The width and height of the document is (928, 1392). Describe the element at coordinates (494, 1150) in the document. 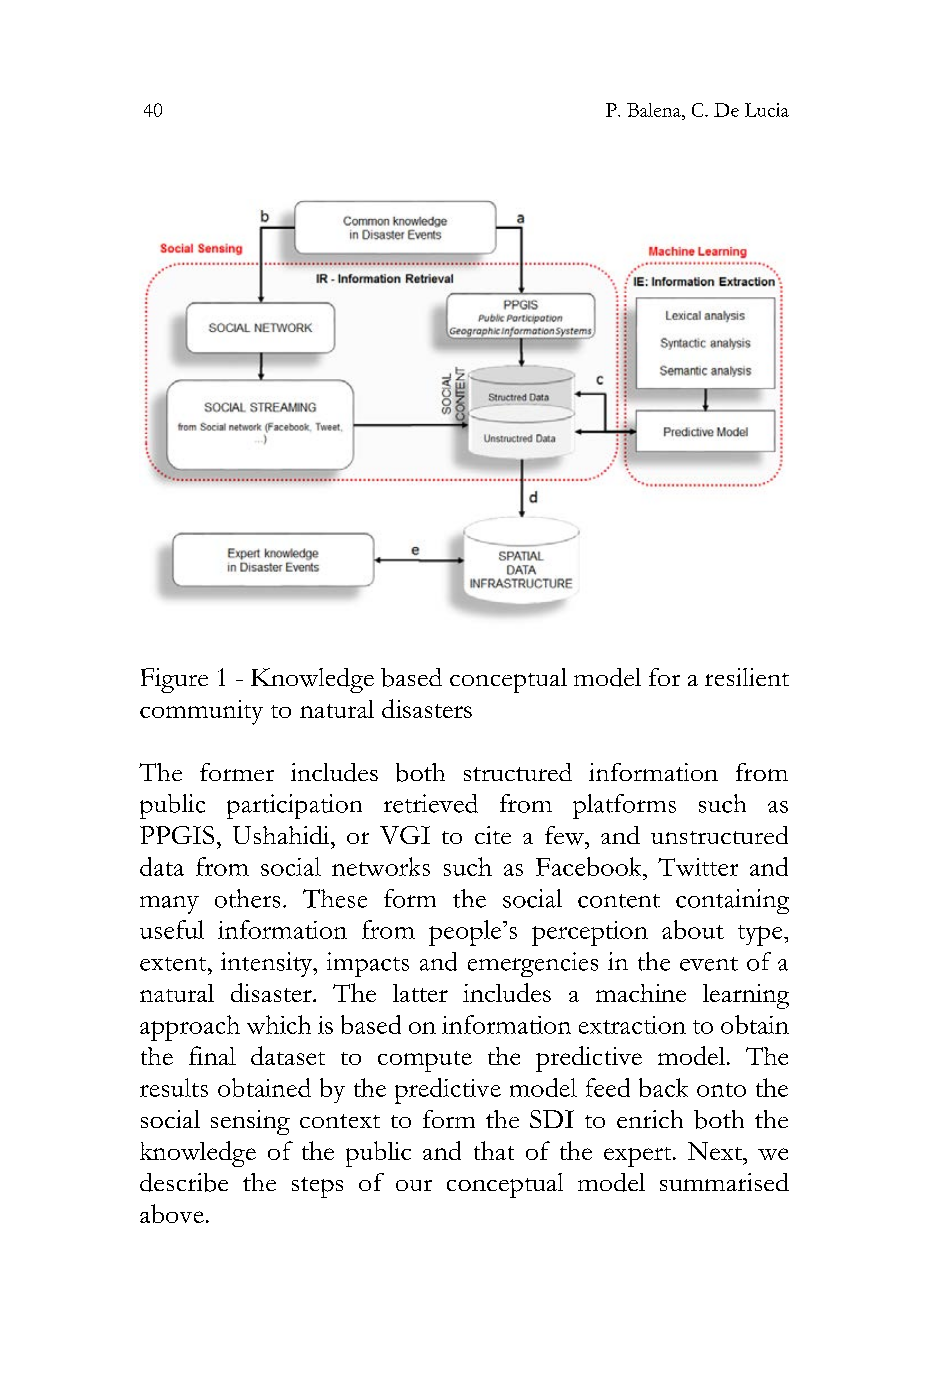

I see `that` at that location.
